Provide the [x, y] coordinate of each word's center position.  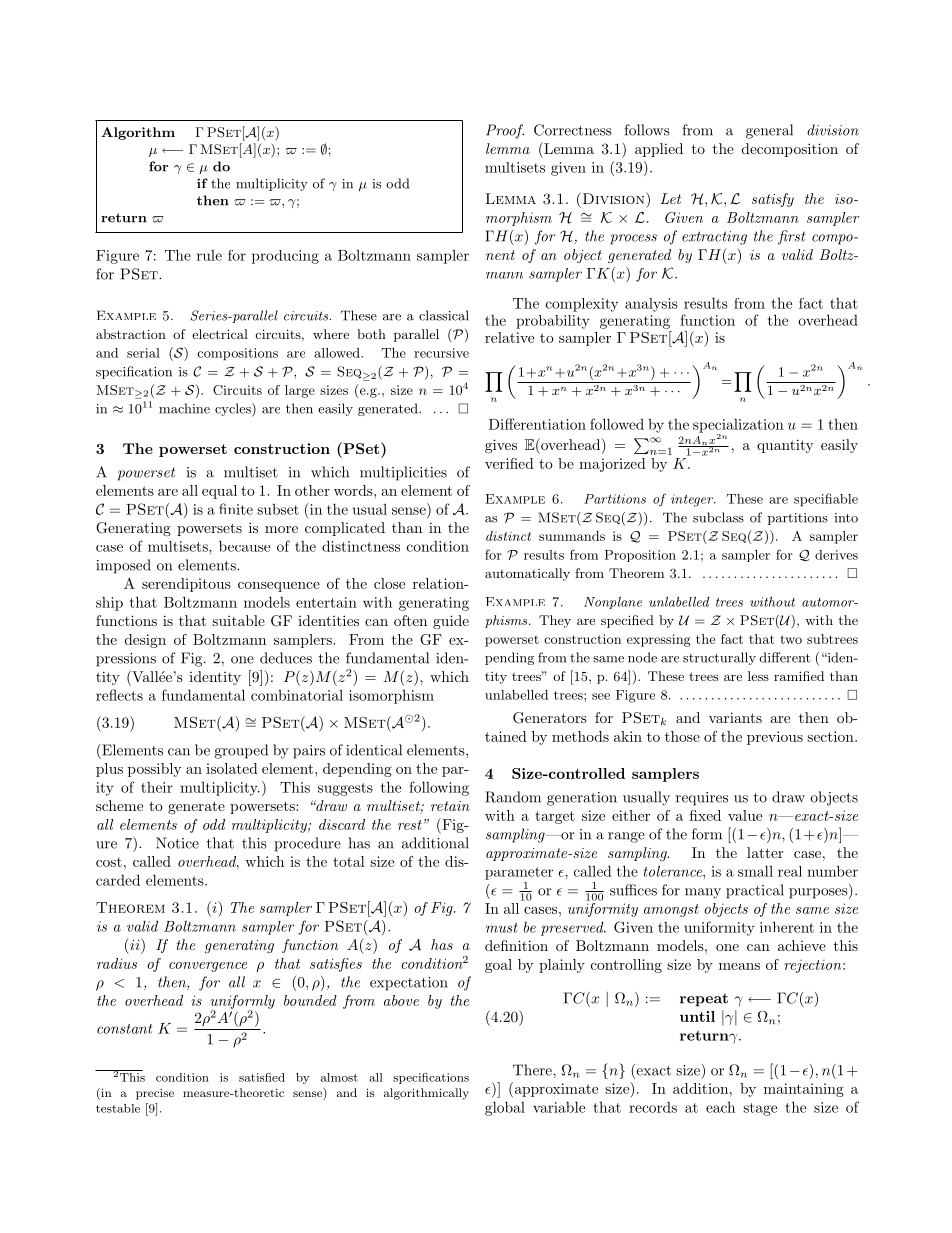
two [791, 639]
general [769, 131]
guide [451, 622]
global [505, 1108]
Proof [505, 131]
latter [765, 852]
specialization [738, 427]
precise [155, 1094]
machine [184, 408]
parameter [519, 873]
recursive [441, 353]
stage [760, 1109]
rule [209, 255]
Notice [177, 843]
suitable [238, 620]
